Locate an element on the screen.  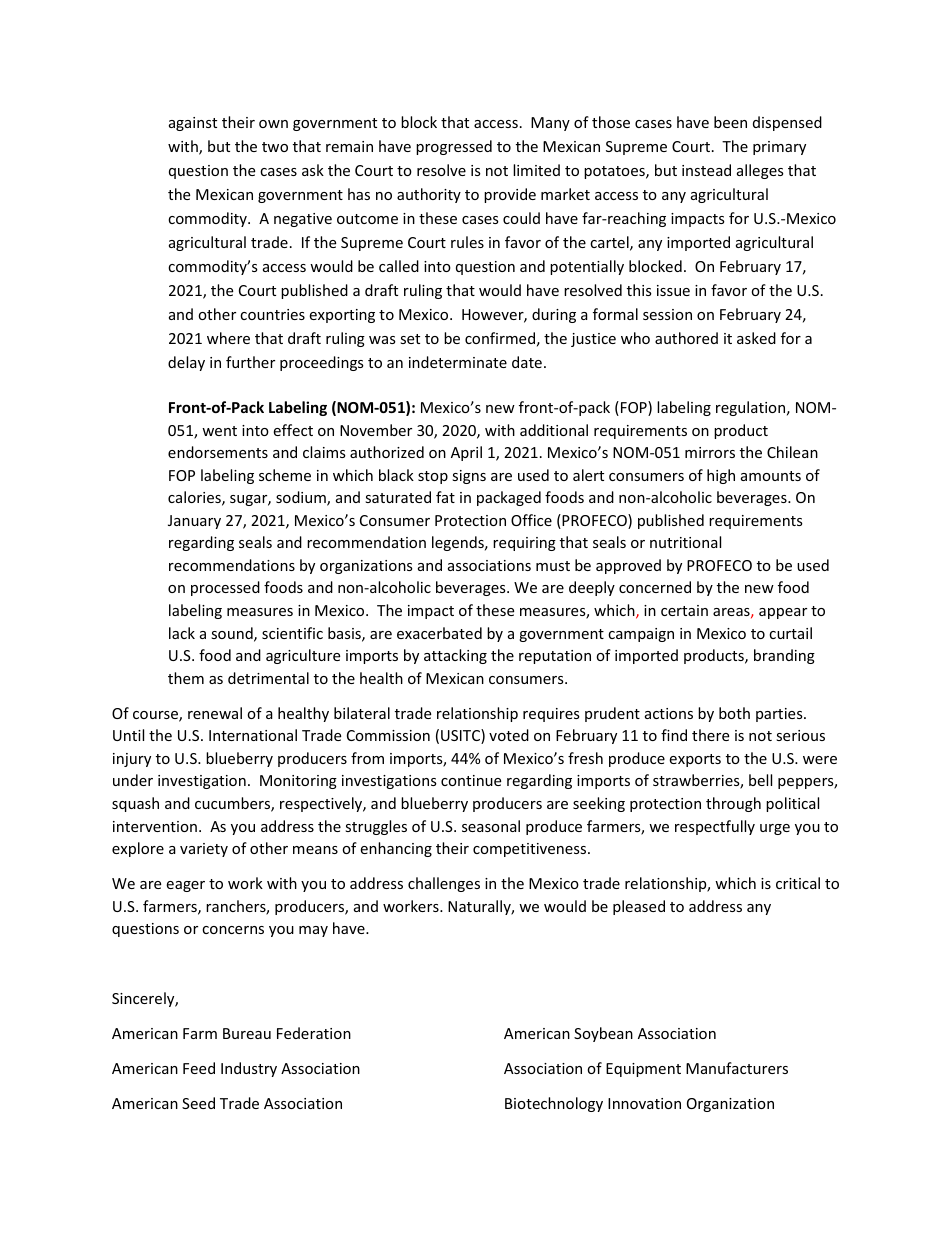
Feed is located at coordinates (199, 1068).
